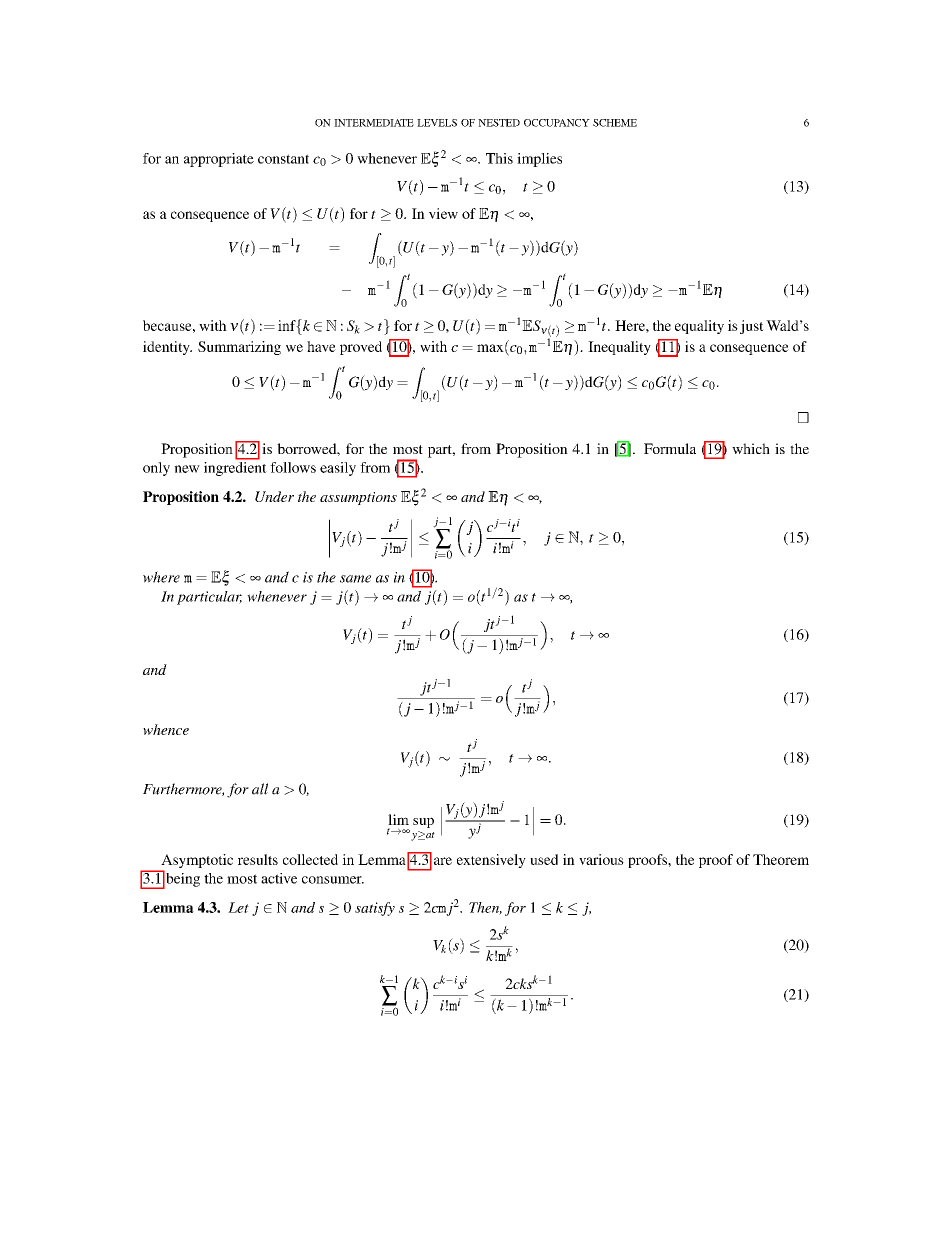 The image size is (952, 1233). What do you see at coordinates (361, 348) in the image?
I see `proved` at bounding box center [361, 348].
